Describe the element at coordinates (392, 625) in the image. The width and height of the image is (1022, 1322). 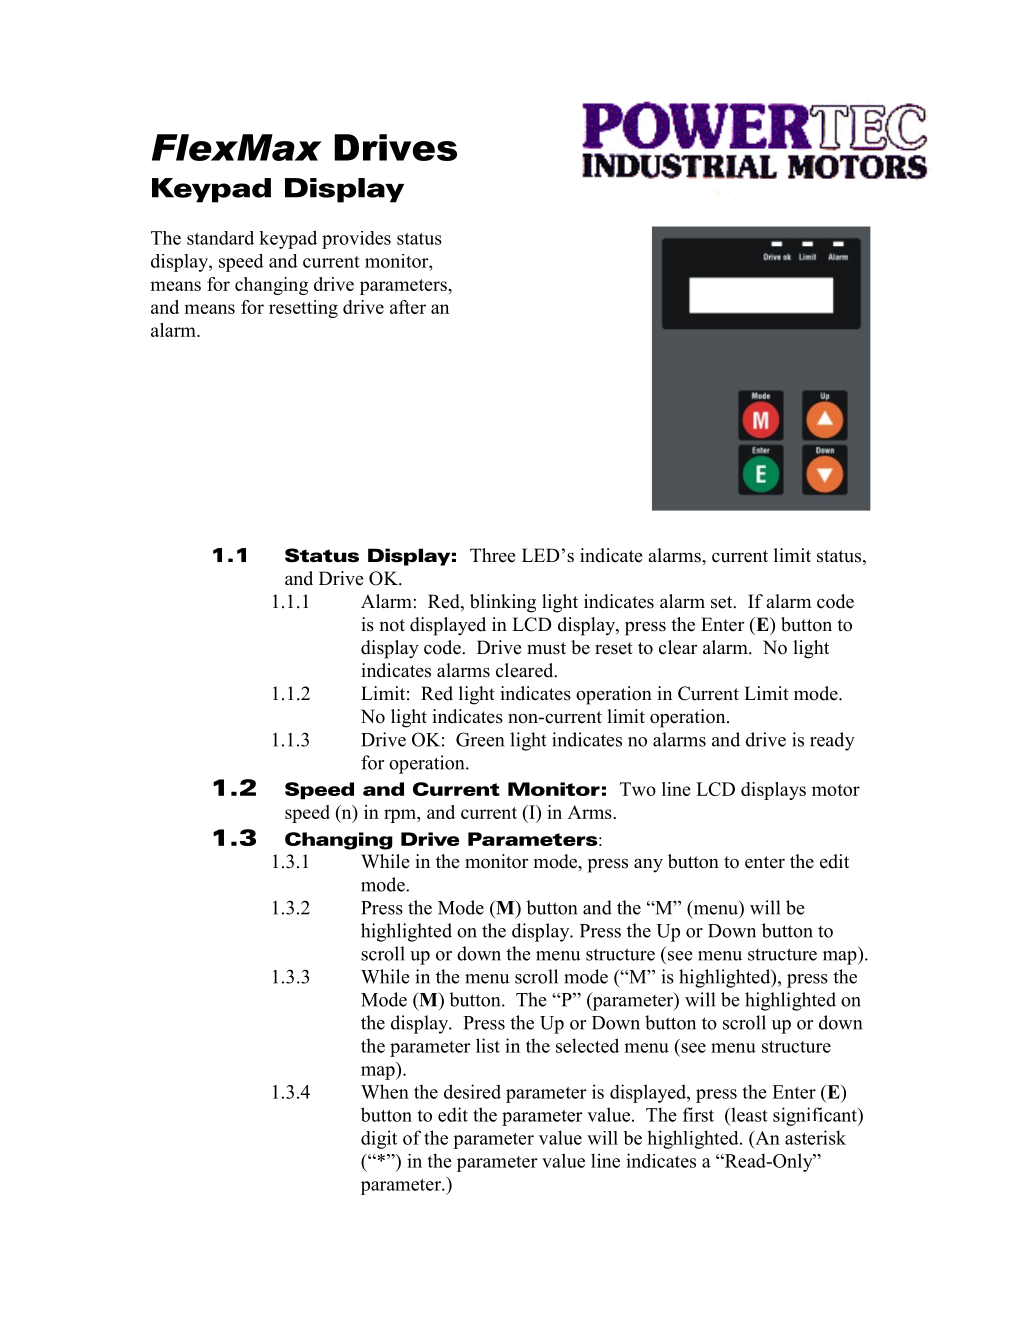
I see `not` at that location.
